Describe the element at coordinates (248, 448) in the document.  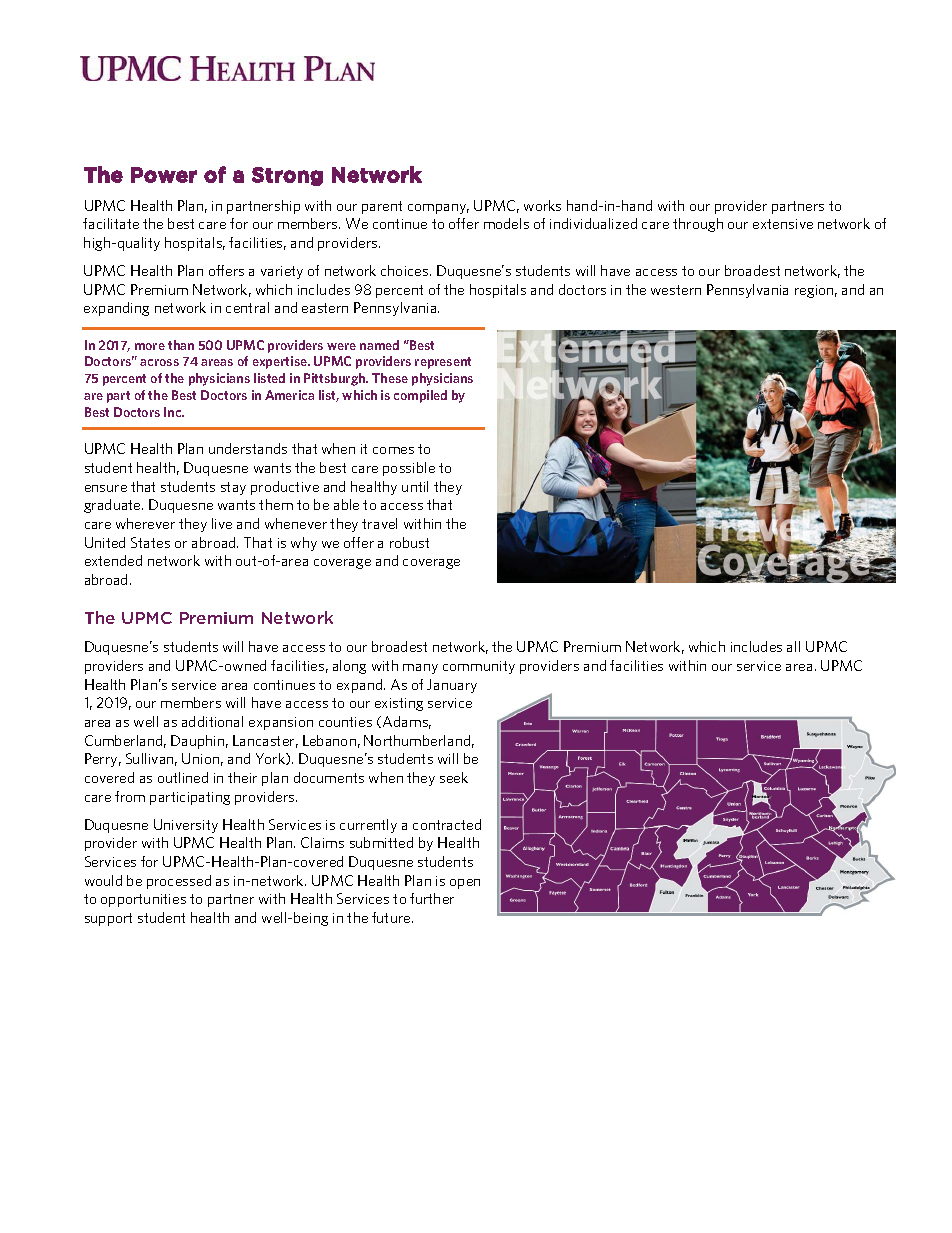
I see `understands` at that location.
